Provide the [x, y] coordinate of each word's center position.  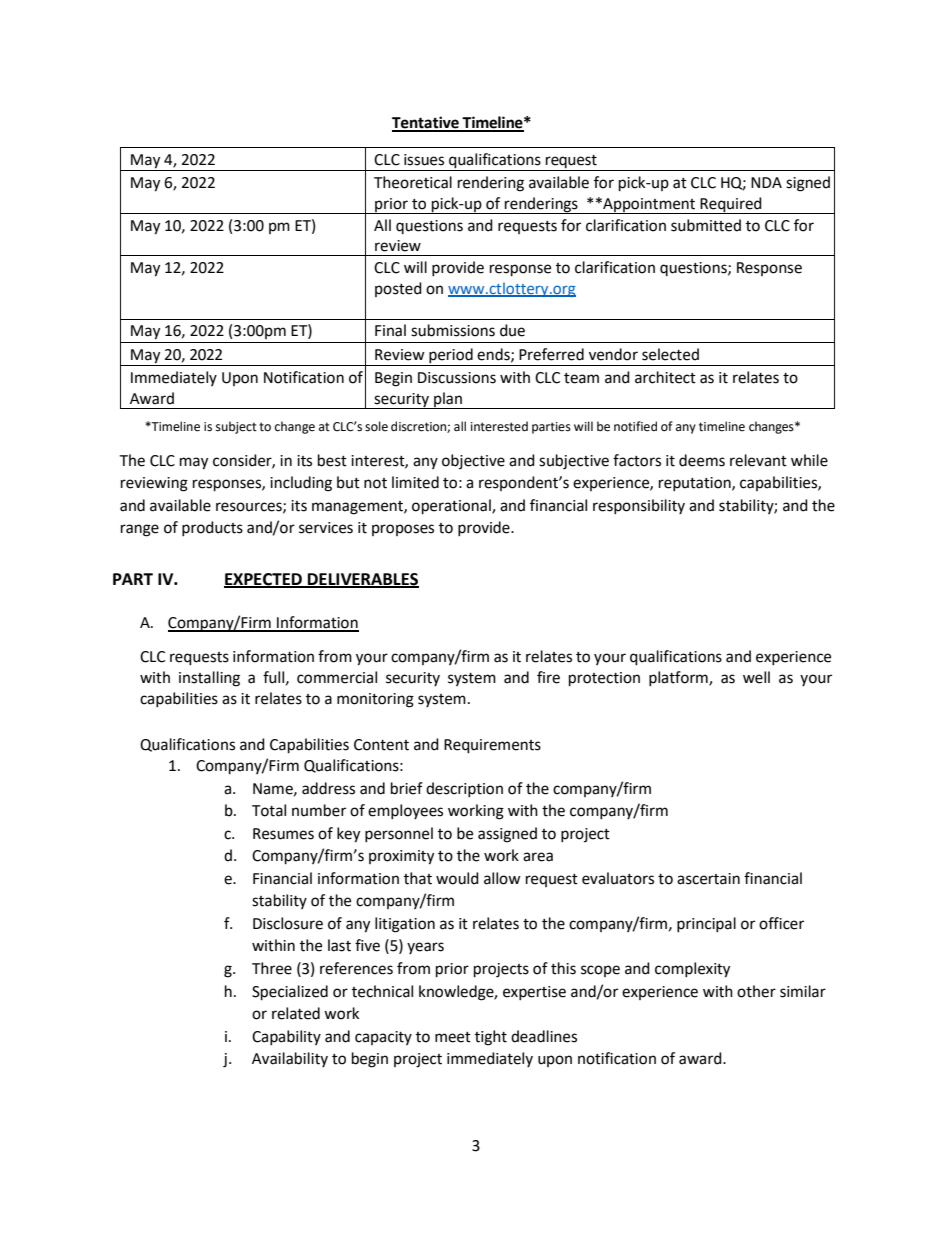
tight [491, 1038]
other [756, 991]
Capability [286, 1037]
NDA [766, 182]
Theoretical [413, 182]
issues [424, 160]
